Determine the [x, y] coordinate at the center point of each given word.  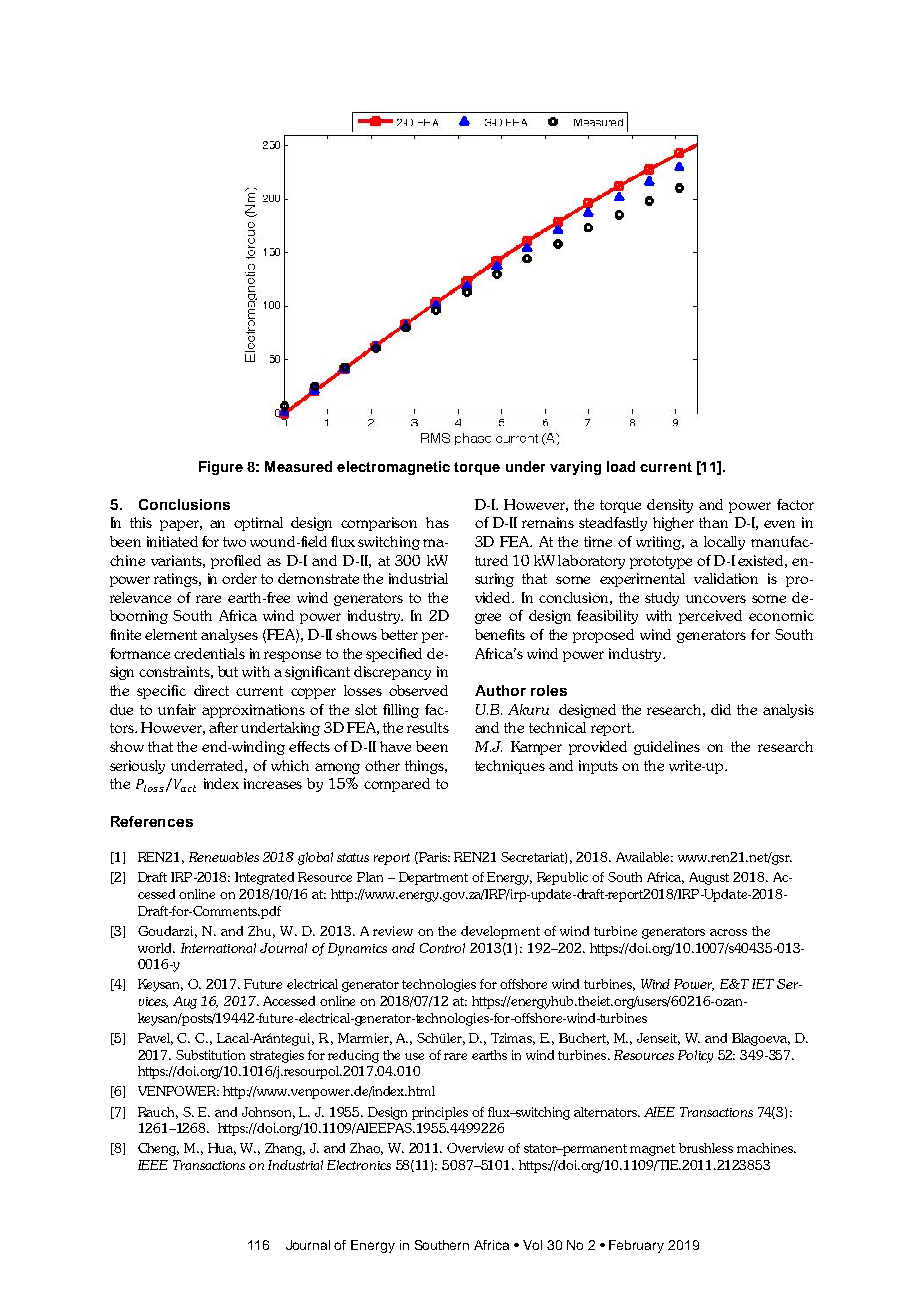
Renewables [224, 857]
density [670, 506]
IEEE [153, 1165]
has [437, 522]
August [709, 878]
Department [433, 878]
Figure [221, 468]
